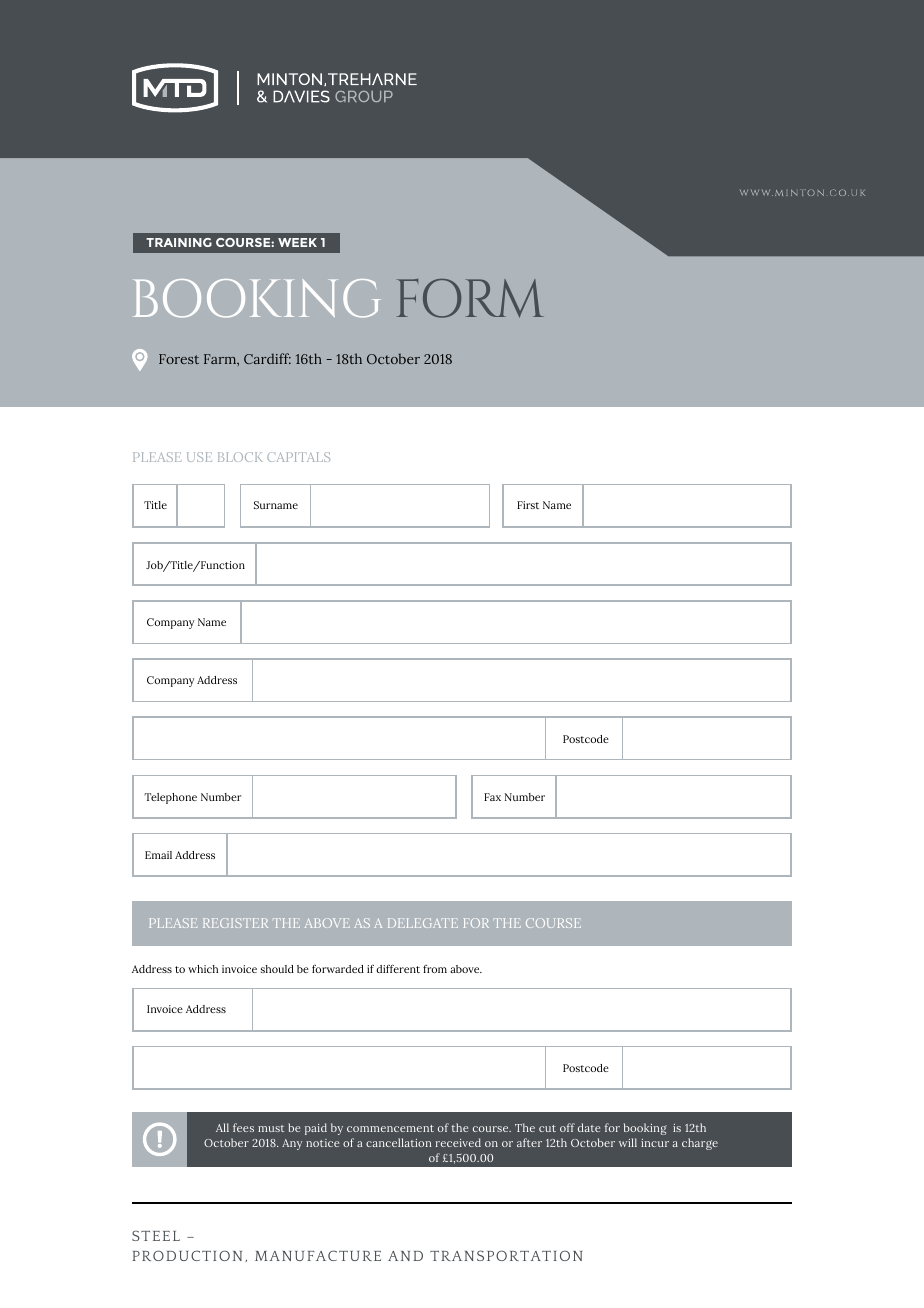  Describe the element at coordinates (240, 457) in the page. I see `BLOCK` at that location.
